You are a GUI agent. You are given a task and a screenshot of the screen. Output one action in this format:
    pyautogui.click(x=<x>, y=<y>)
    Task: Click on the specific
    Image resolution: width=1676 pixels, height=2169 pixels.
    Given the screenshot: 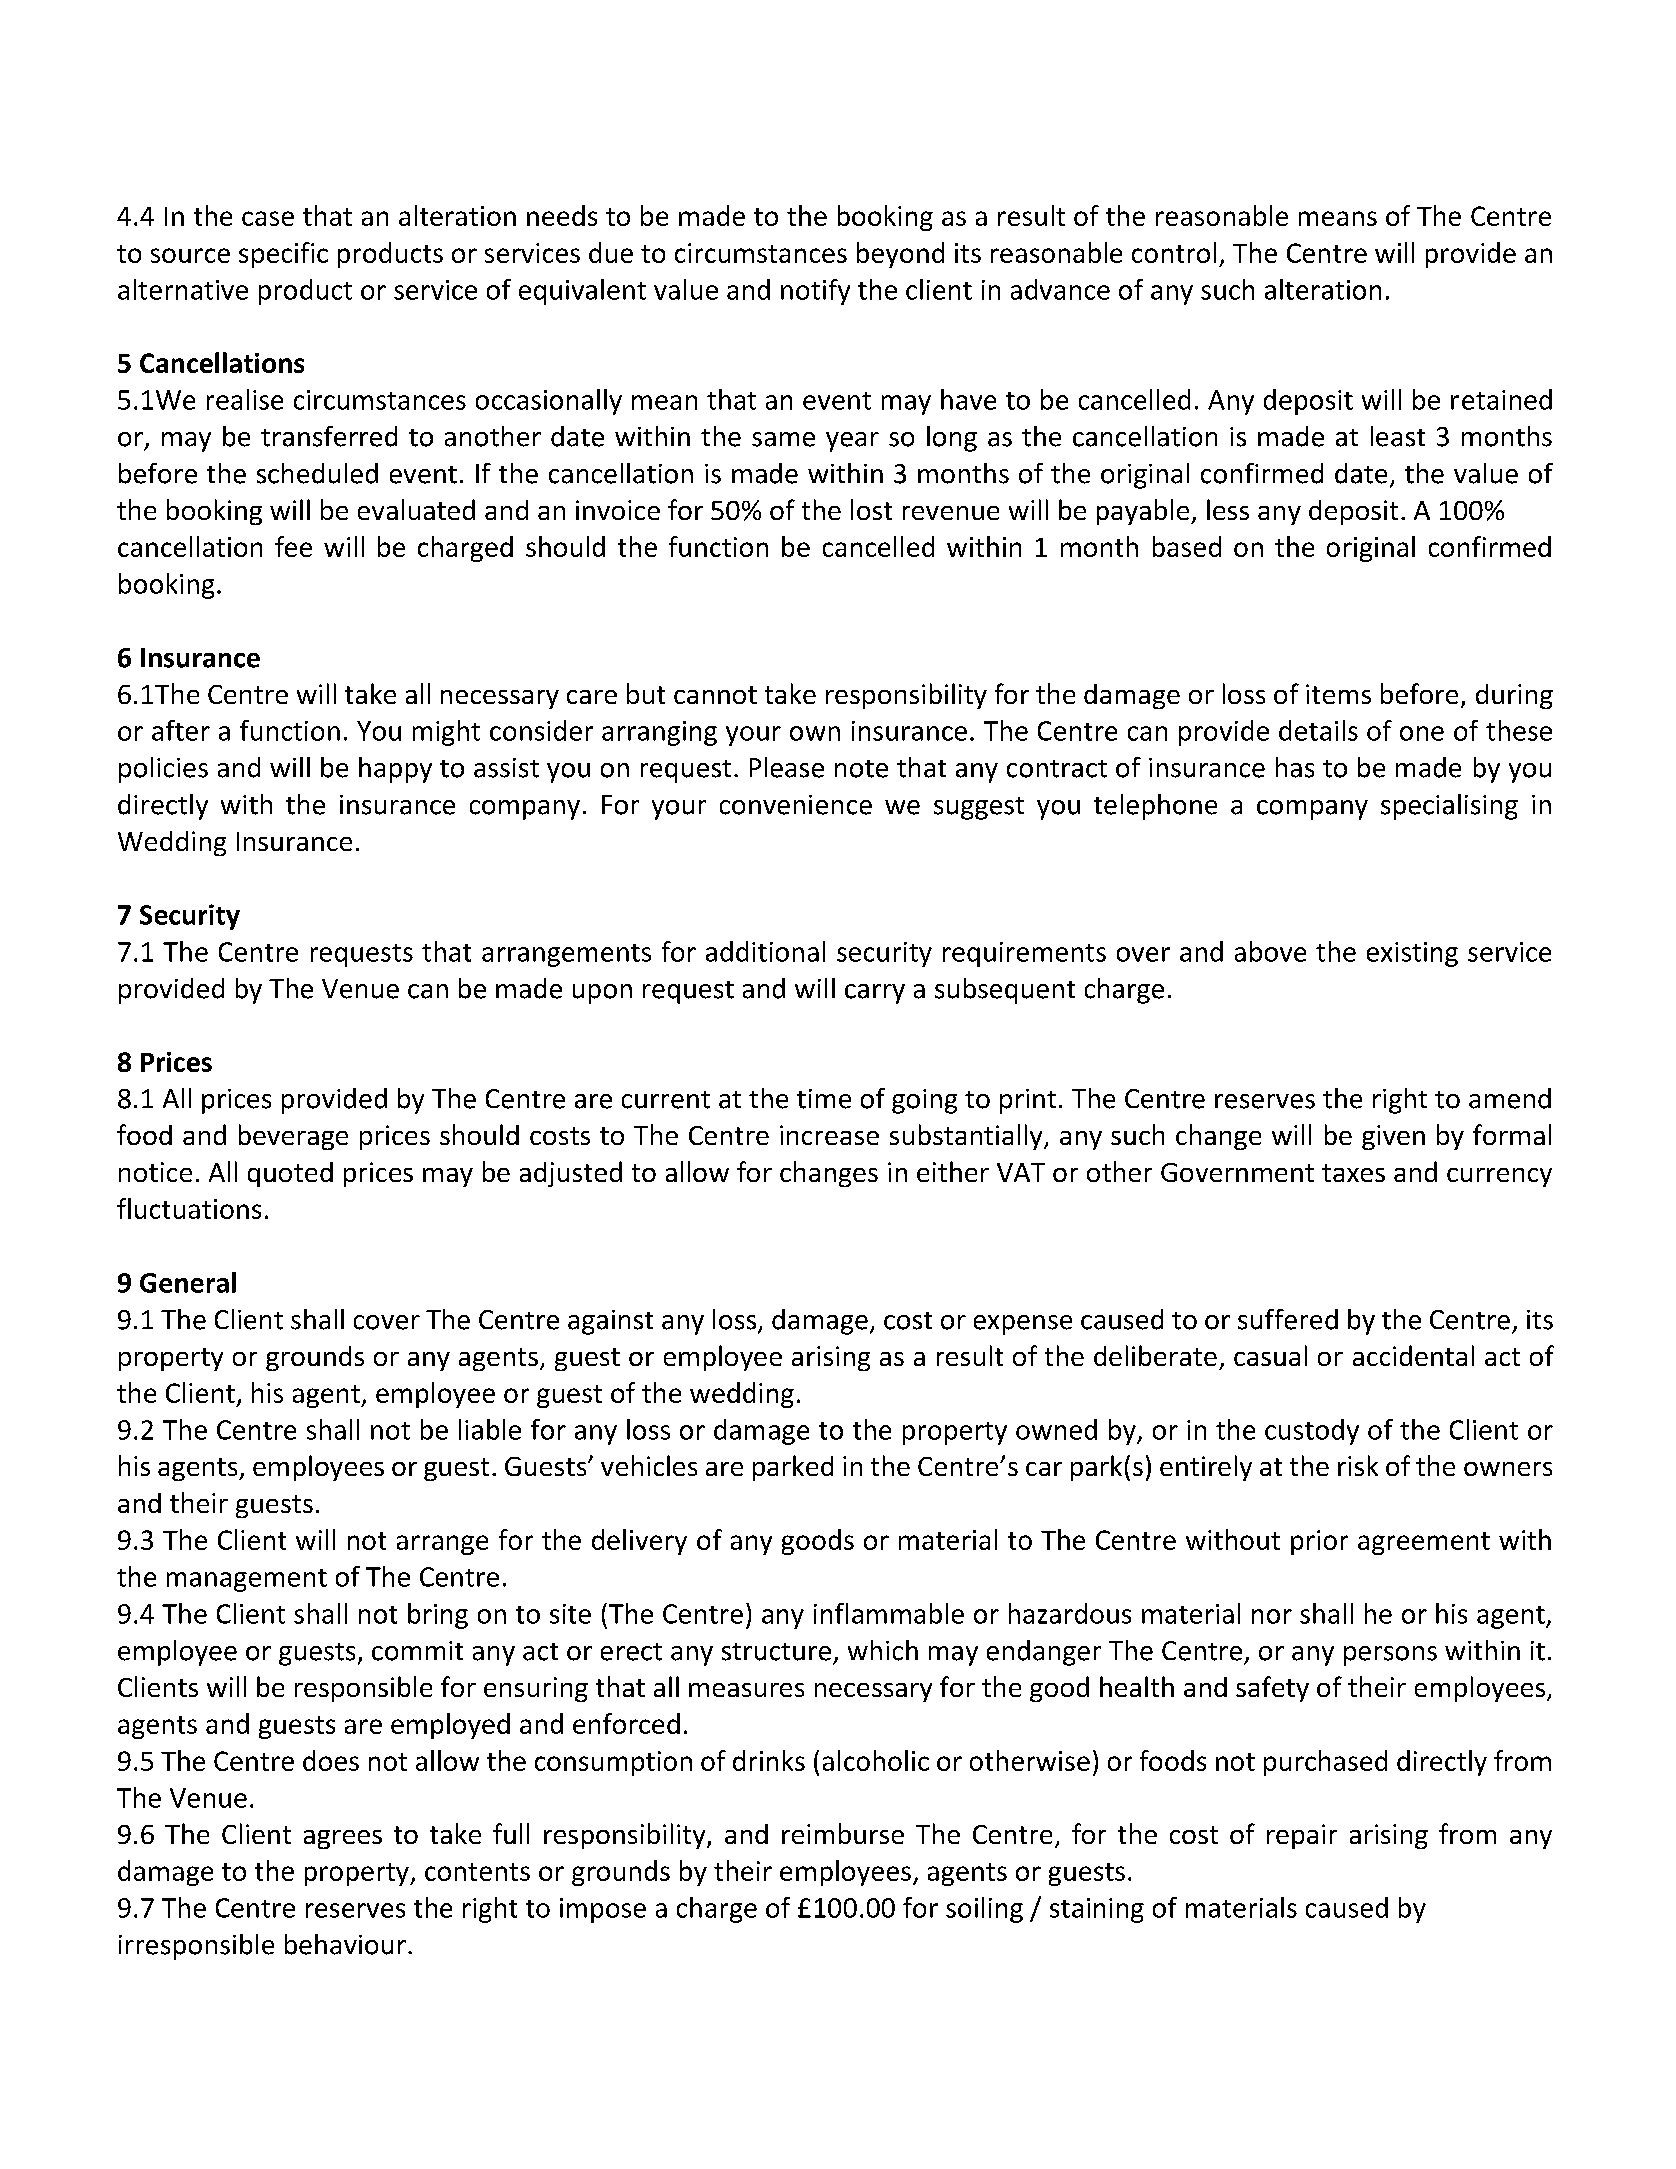 What is the action you would take?
    pyautogui.click(x=283, y=255)
